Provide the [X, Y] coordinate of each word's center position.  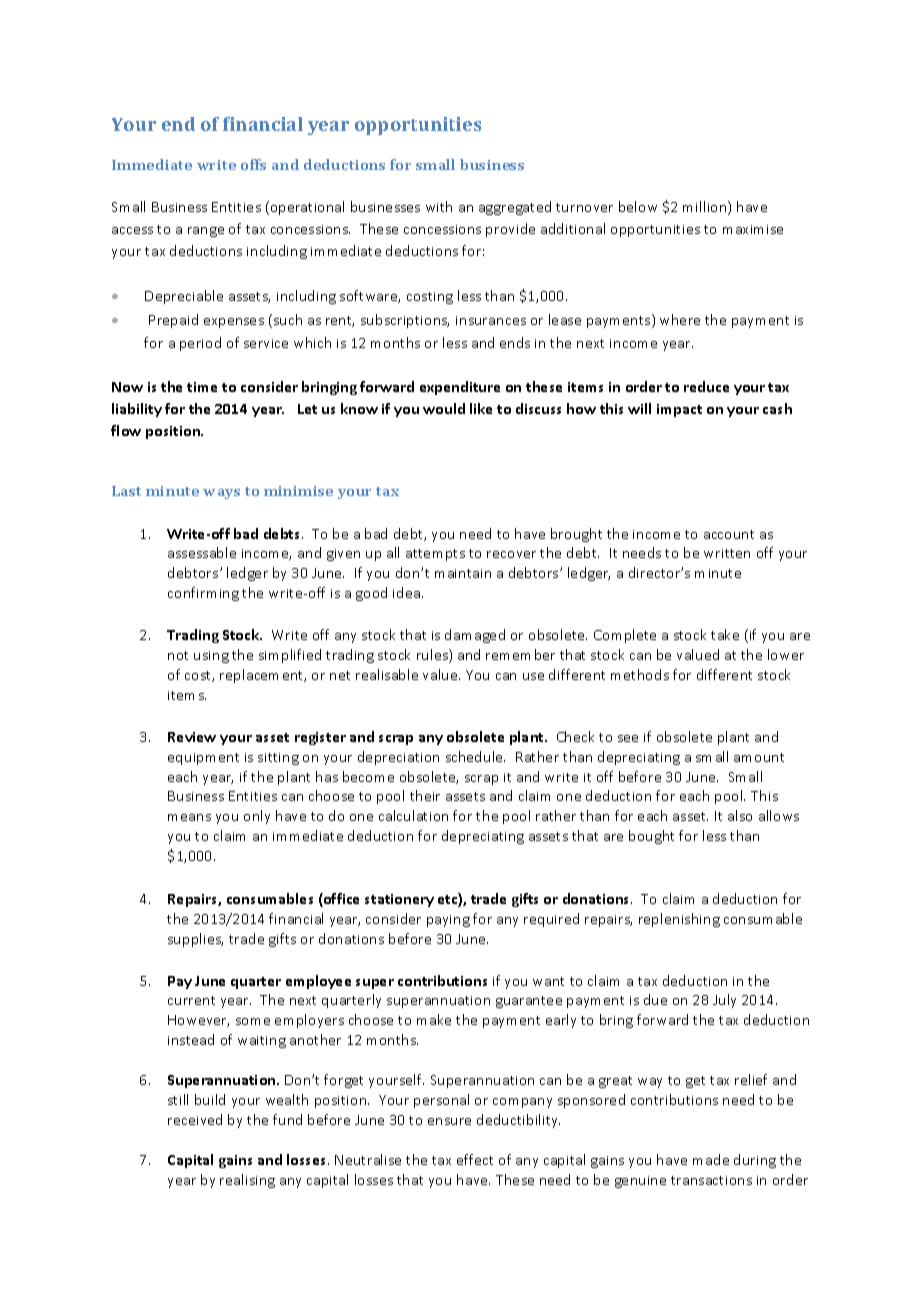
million [706, 208]
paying [448, 921]
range [206, 232]
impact [679, 410]
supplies [195, 940]
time [202, 387]
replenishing [679, 920]
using [211, 657]
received [195, 1119]
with [439, 206]
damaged [475, 636]
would [444, 408]
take [725, 634]
